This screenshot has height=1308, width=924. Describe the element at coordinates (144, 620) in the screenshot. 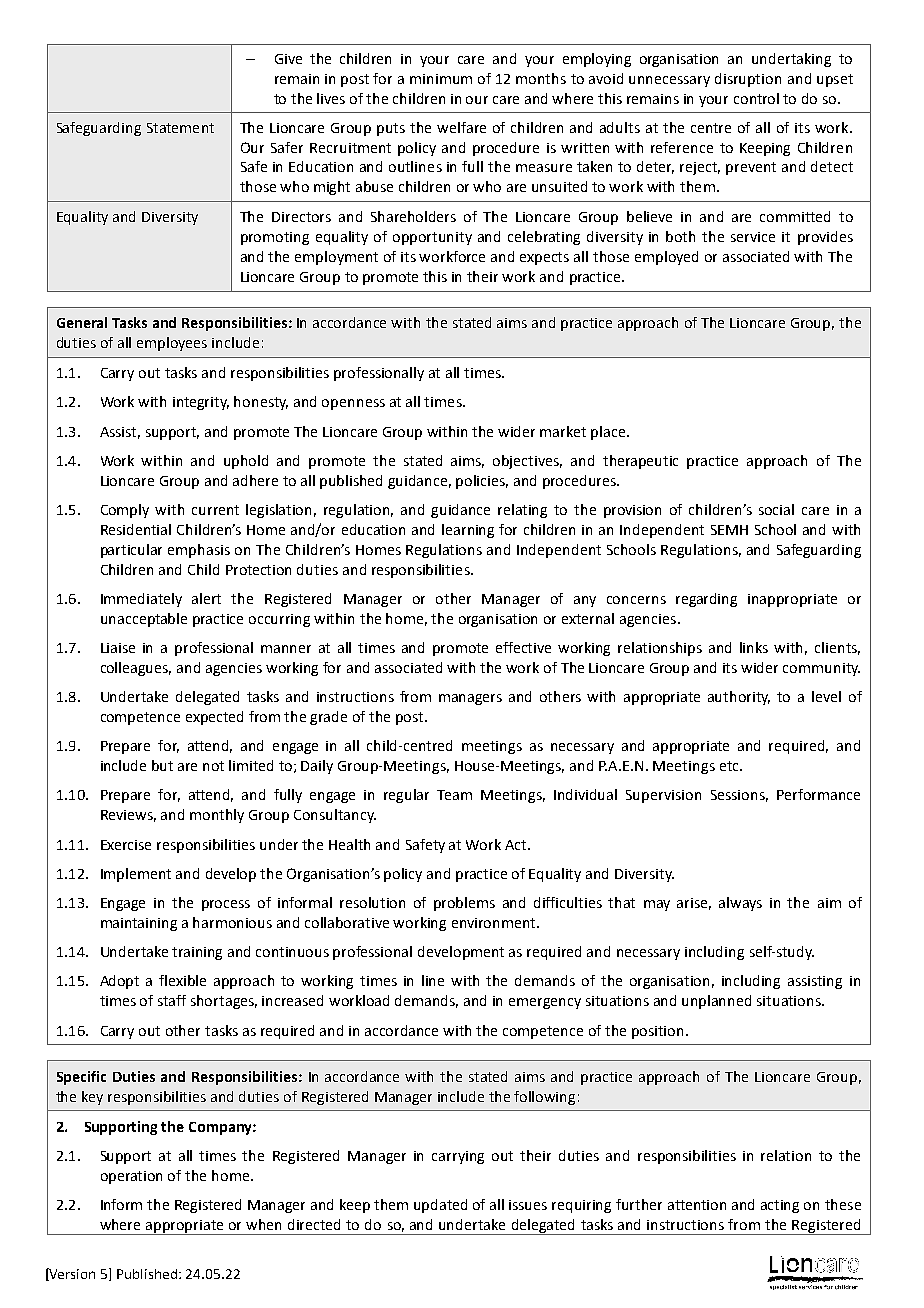

I see `unacceptable` at that location.
